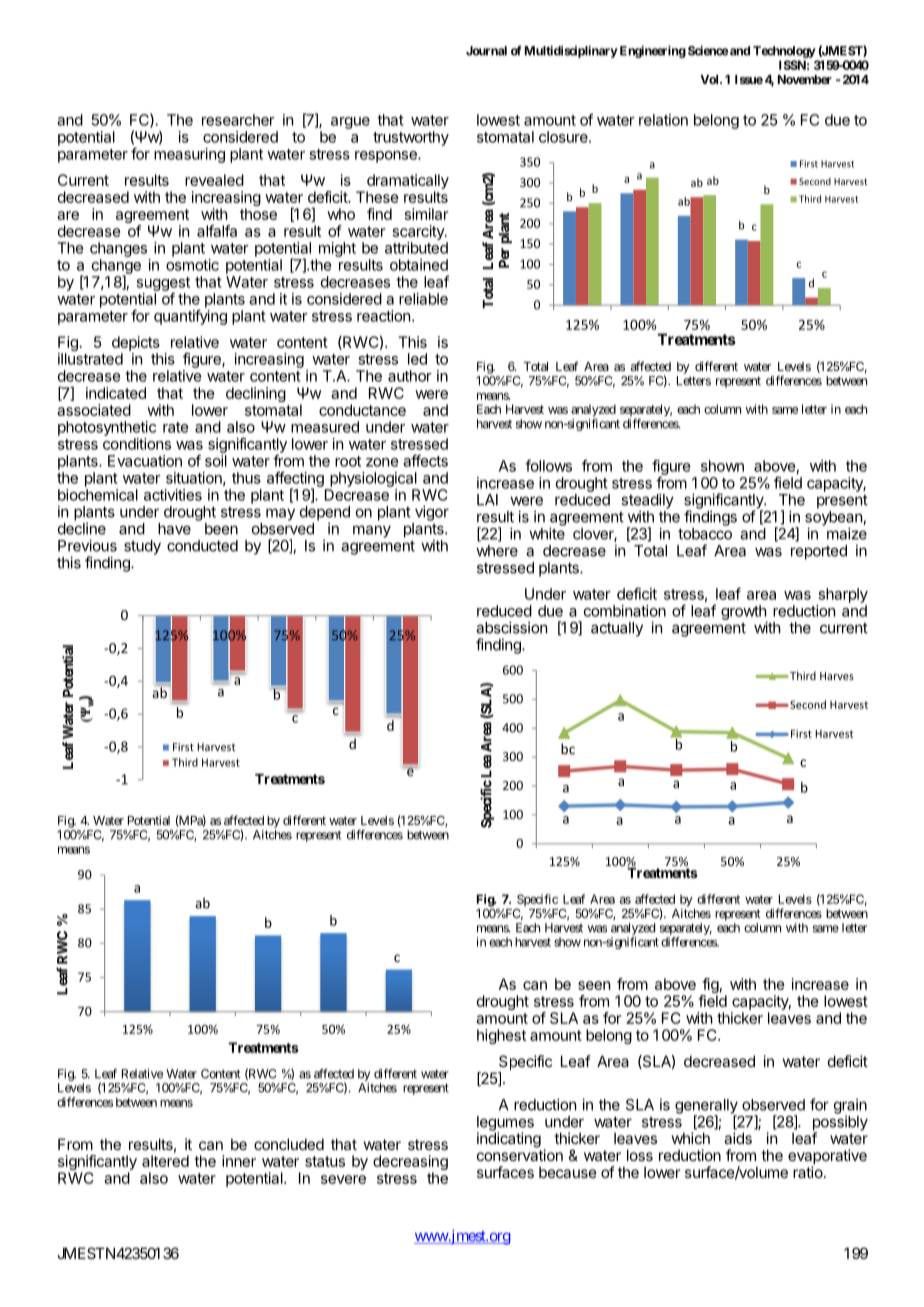 The image size is (924, 1307). Describe the element at coordinates (238, 120) in the document. I see `researcher` at that location.
